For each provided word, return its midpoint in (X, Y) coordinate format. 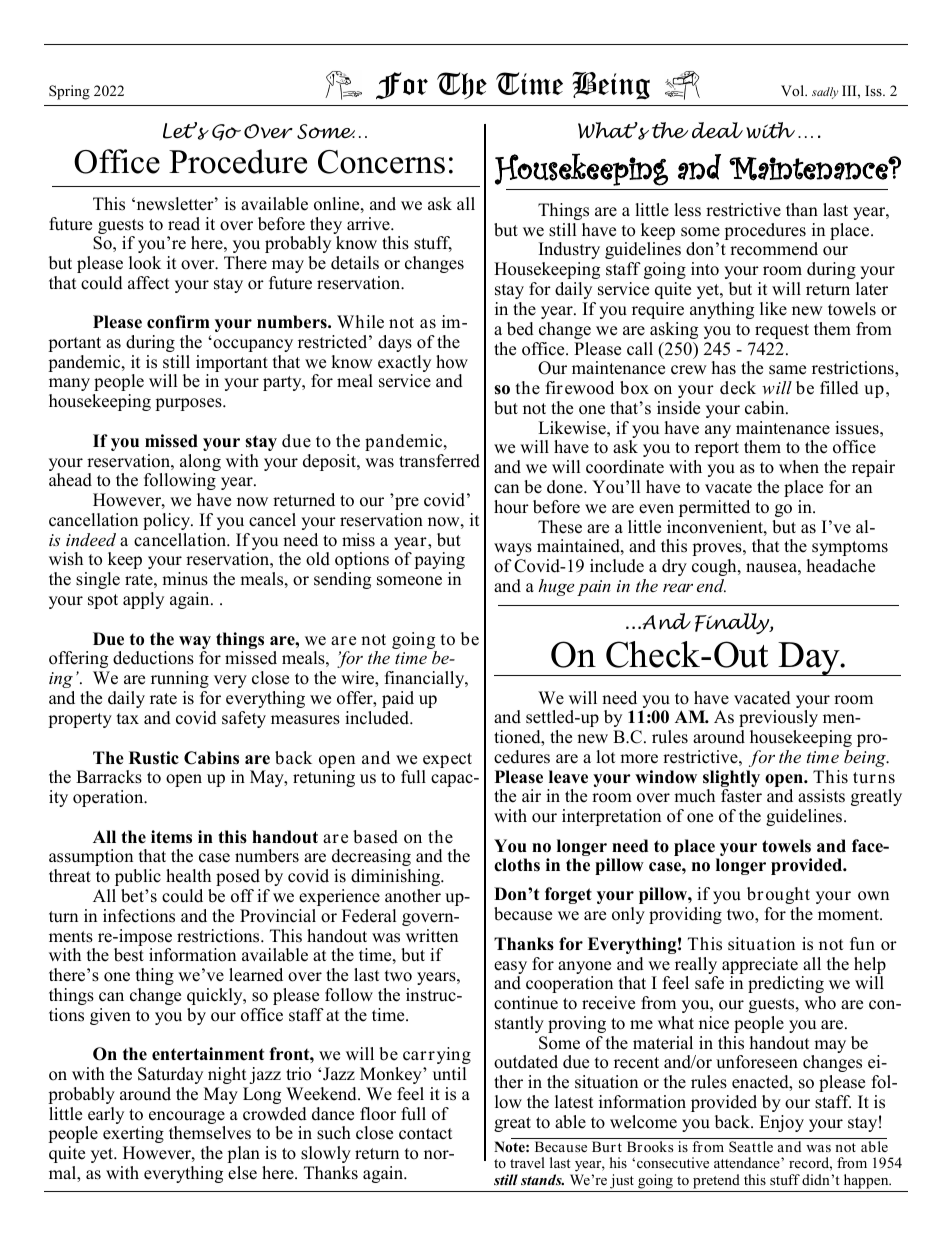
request (782, 331)
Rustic (154, 758)
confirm (178, 322)
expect (447, 760)
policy (167, 521)
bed (520, 329)
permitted (714, 508)
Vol (793, 90)
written (432, 936)
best (129, 955)
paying (439, 560)
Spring (69, 92)
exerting (133, 1134)
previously (778, 718)
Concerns (381, 162)
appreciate (760, 967)
